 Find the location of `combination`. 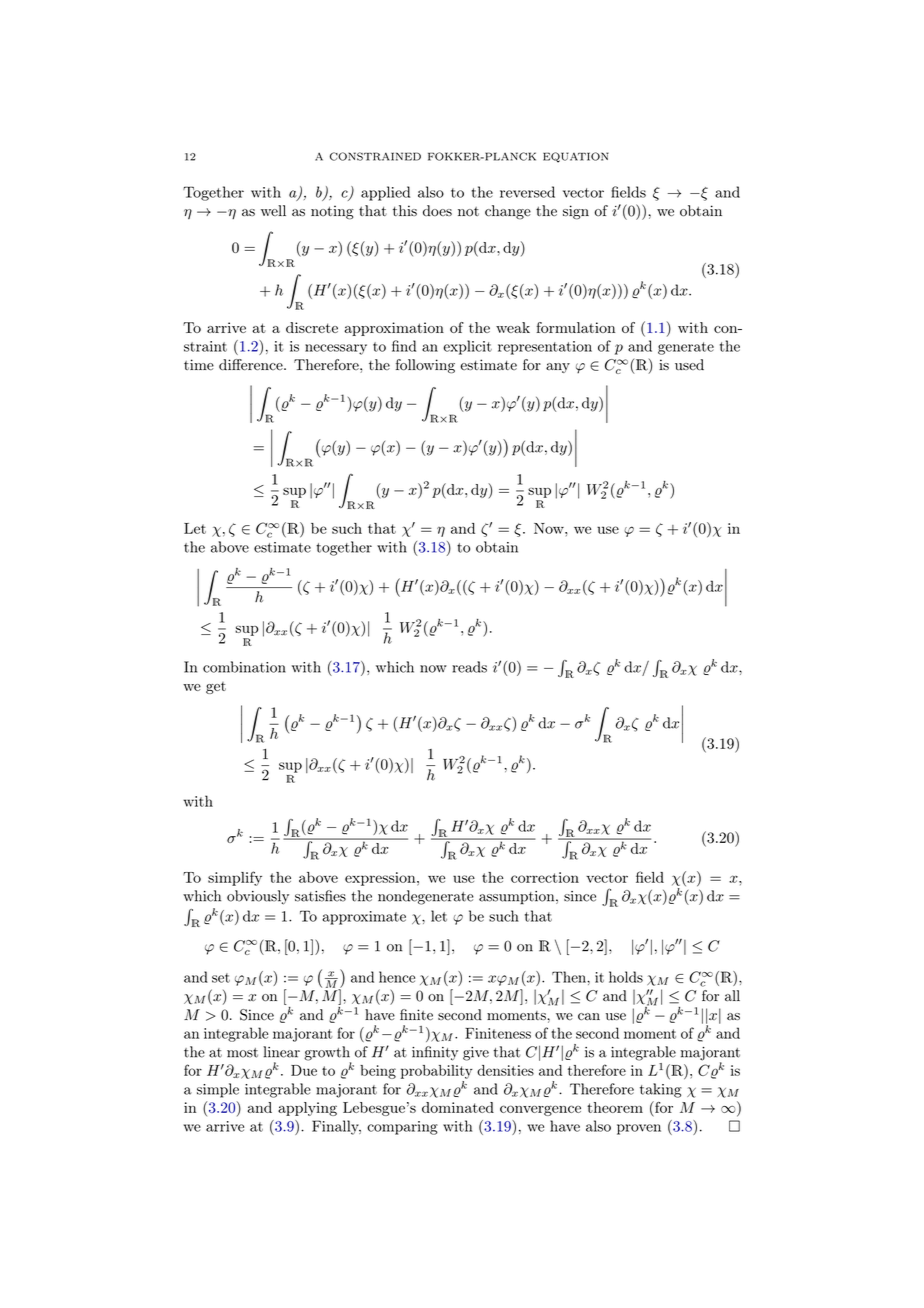

combination is located at coordinates (244, 667).
